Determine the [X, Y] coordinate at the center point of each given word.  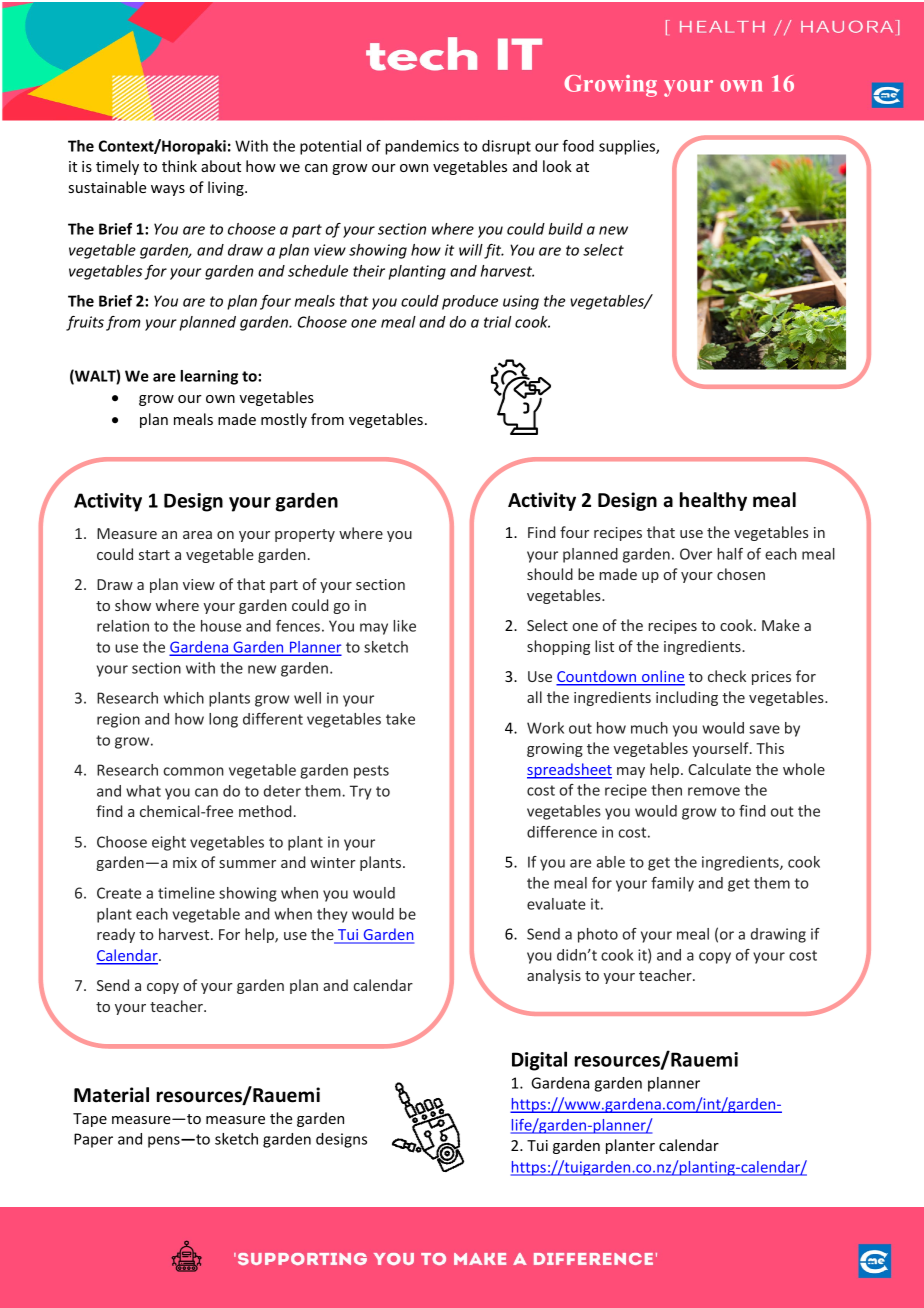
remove [714, 791]
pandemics [422, 147]
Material [111, 1095]
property [305, 535]
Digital [539, 1061]
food [578, 146]
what [143, 791]
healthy [713, 501]
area [197, 535]
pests [371, 772]
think [179, 166]
